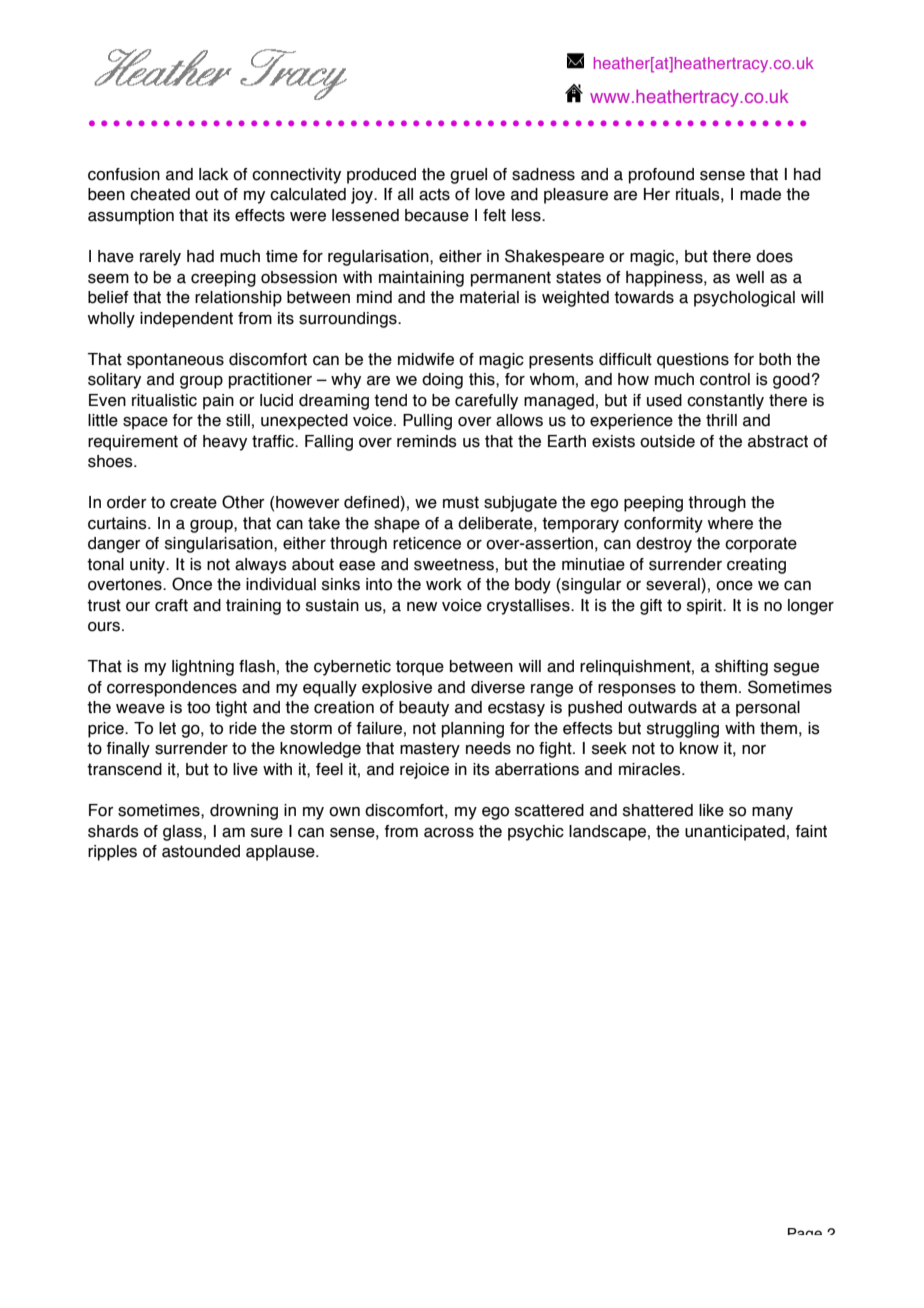  What do you see at coordinates (193, 502) in the screenshot?
I see `create` at bounding box center [193, 502].
